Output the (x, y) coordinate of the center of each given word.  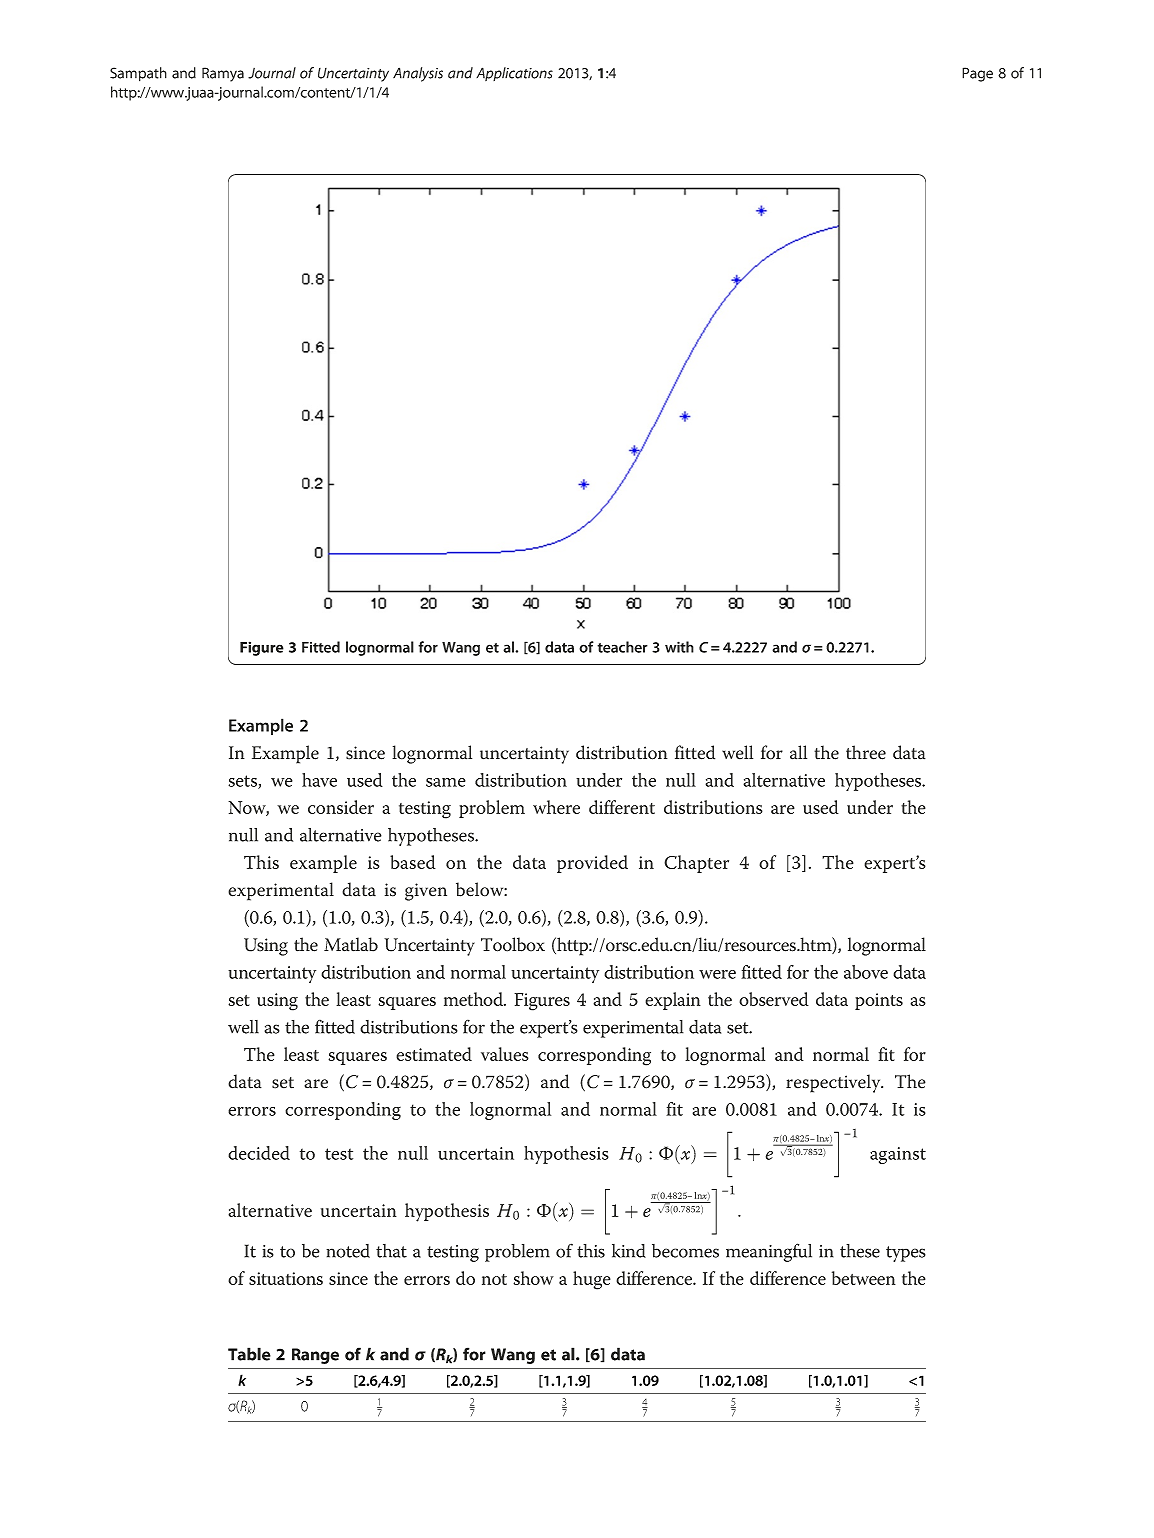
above (866, 972)
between (864, 1278)
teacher (622, 647)
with (679, 647)
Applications (514, 74)
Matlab (351, 944)
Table (249, 1354)
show (533, 1278)
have (319, 780)
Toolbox (513, 944)
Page (977, 74)
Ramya (223, 74)
